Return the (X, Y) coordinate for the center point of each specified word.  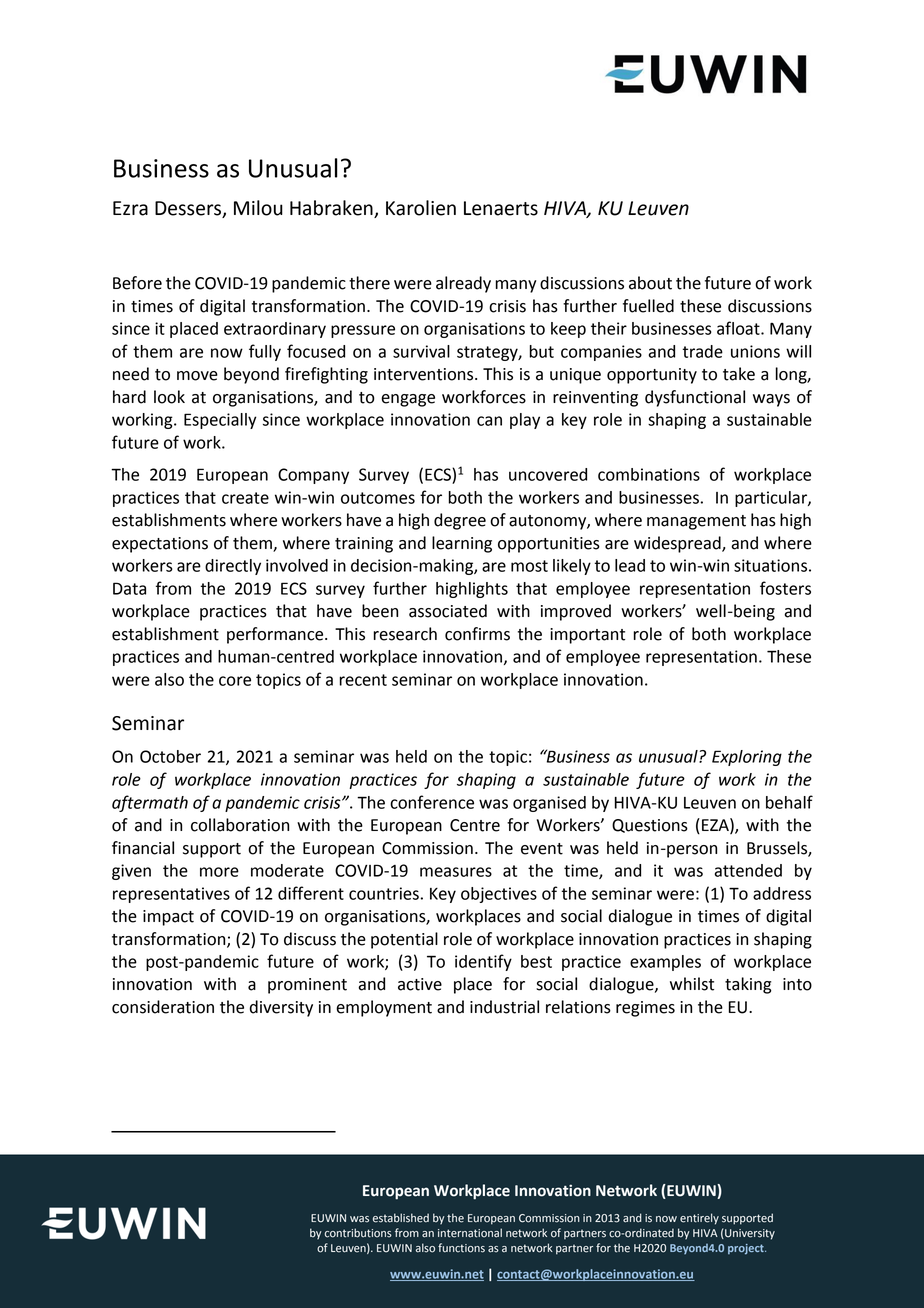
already (463, 284)
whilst (692, 984)
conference (432, 802)
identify (483, 962)
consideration (163, 1007)
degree (460, 521)
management (696, 522)
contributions (358, 1233)
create (245, 498)
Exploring (747, 758)
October (170, 756)
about (650, 283)
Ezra (130, 208)
